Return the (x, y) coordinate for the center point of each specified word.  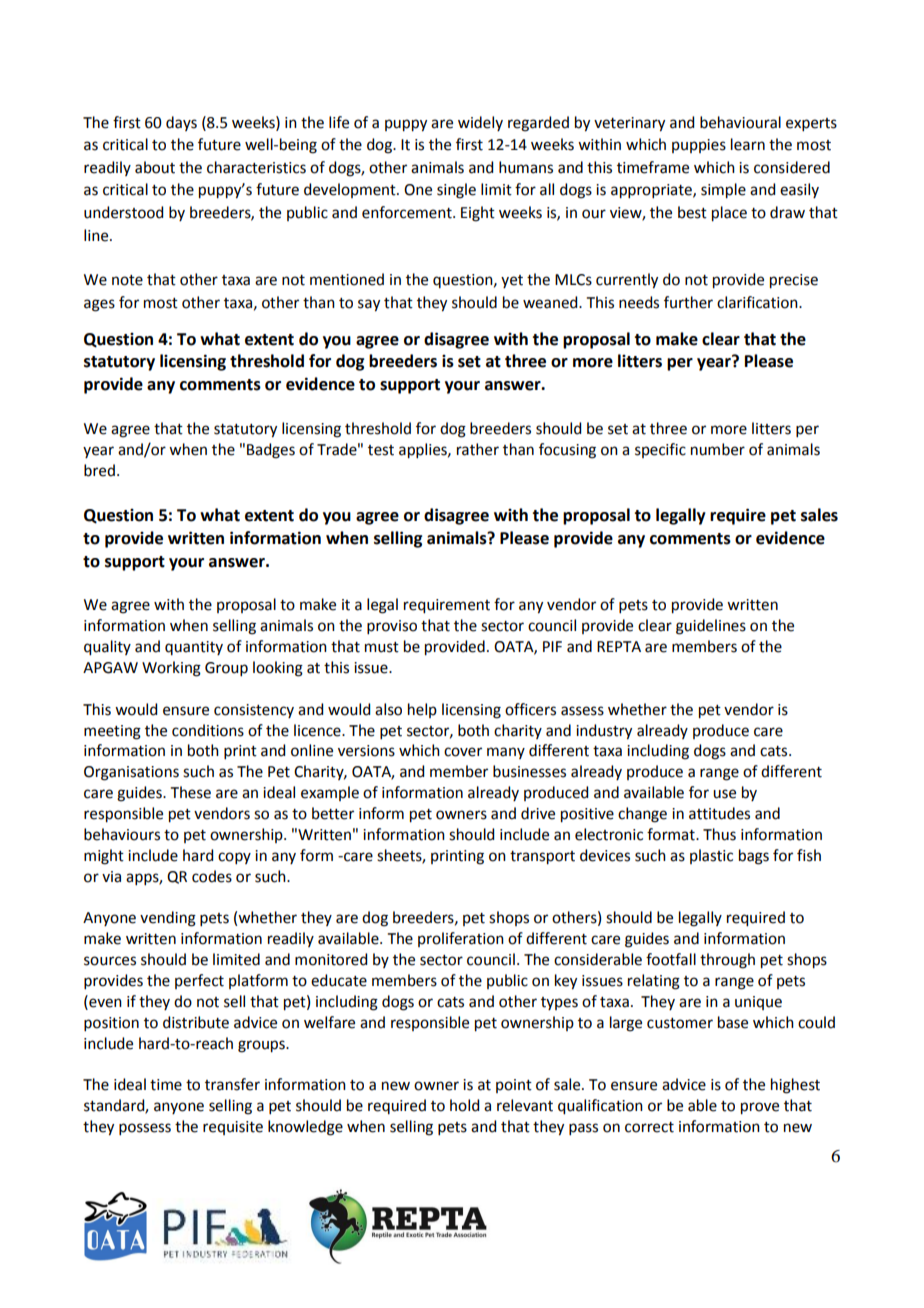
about (155, 167)
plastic (711, 856)
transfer (232, 1084)
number (718, 449)
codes (212, 876)
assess (582, 711)
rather (478, 449)
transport (542, 858)
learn (748, 144)
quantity (194, 648)
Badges (271, 451)
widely (480, 123)
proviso (392, 627)
